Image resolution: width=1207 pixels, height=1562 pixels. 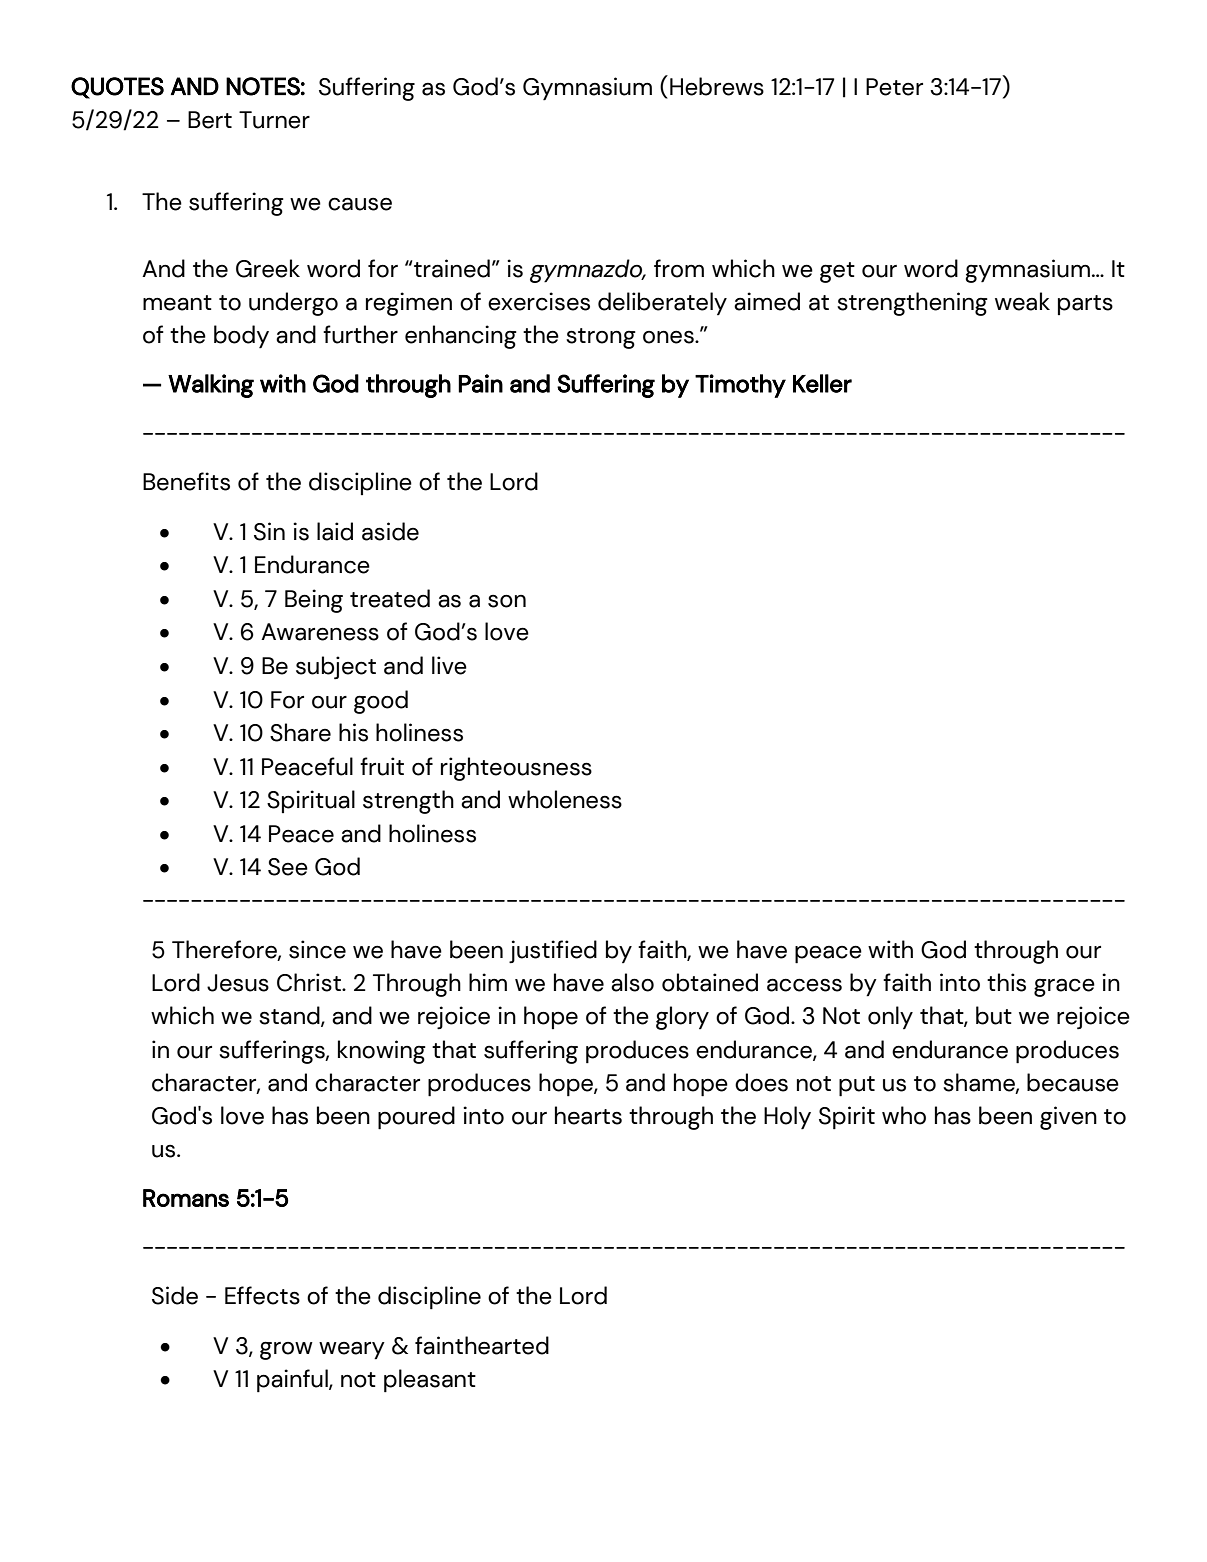 What do you see at coordinates (288, 867) in the screenshot?
I see `See` at bounding box center [288, 867].
